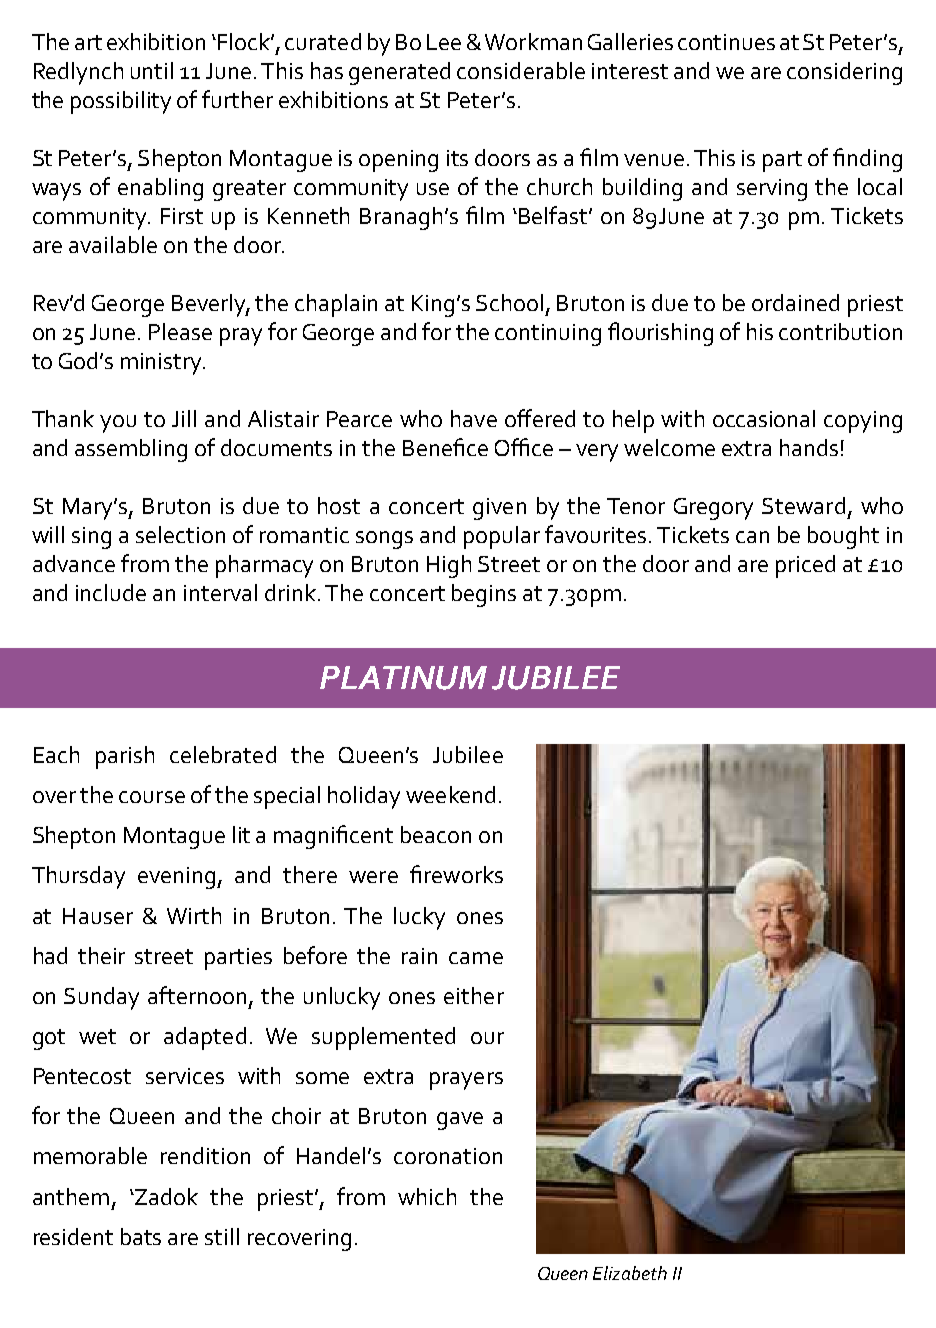 This screenshot has width=936, height=1328. Describe the element at coordinates (521, 70) in the screenshot. I see `considerable` at that location.
